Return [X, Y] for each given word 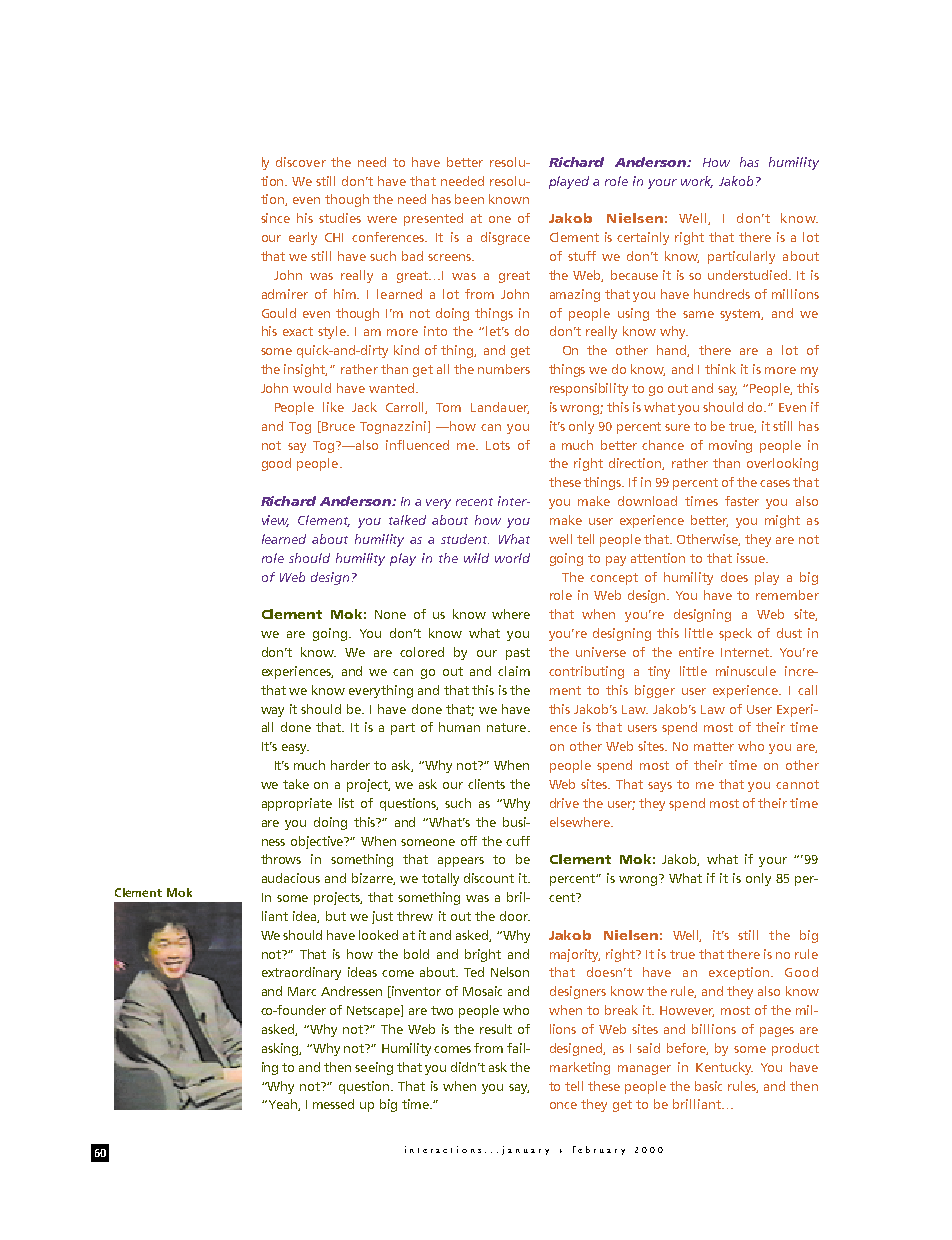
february [599, 1150]
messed [333, 1104]
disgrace [505, 238]
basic [708, 1086]
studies [340, 218]
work [697, 182]
